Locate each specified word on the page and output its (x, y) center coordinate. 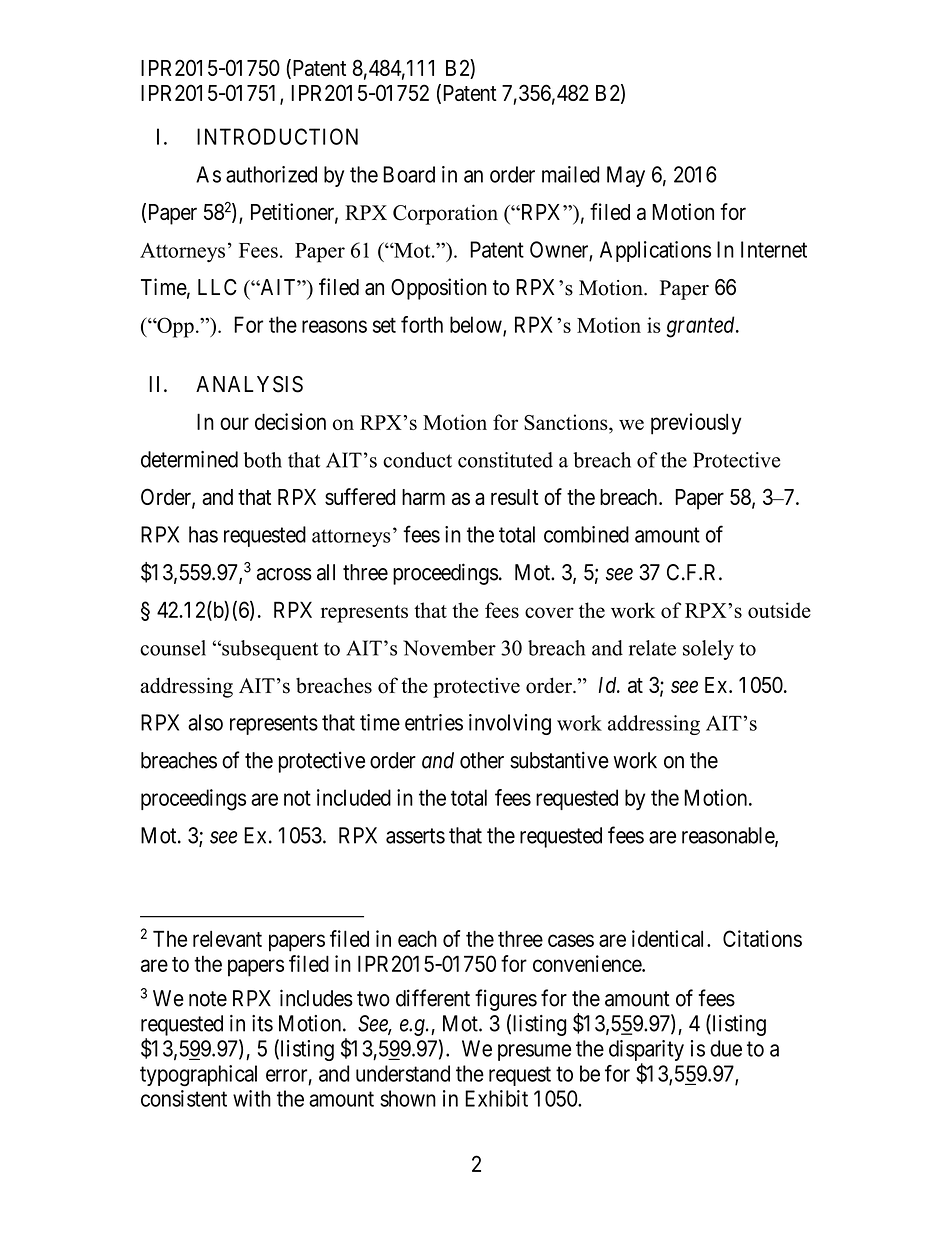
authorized (271, 174)
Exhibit (496, 1098)
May (626, 176)
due (726, 1048)
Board (409, 174)
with (252, 1098)
